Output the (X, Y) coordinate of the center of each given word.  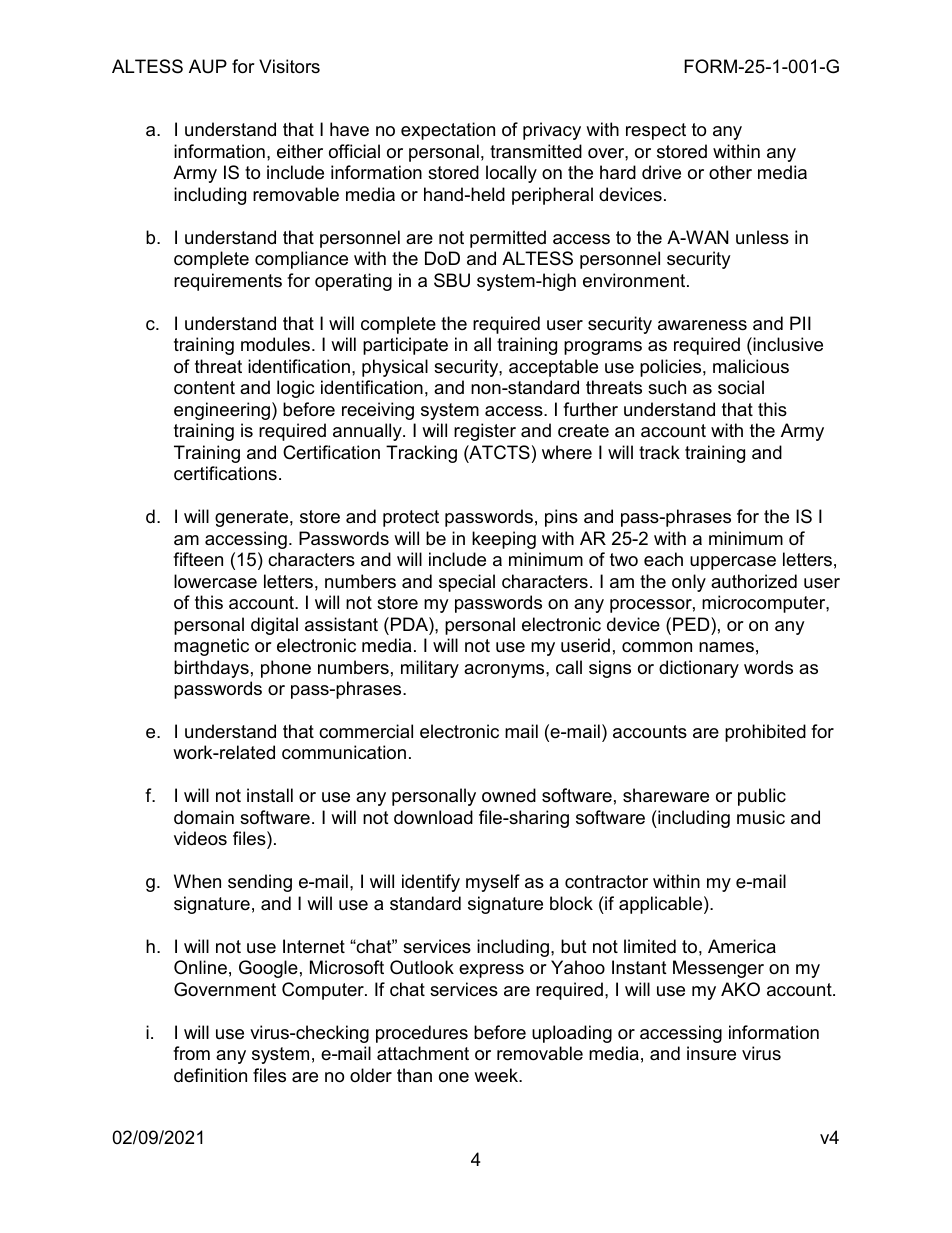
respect (656, 131)
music (761, 817)
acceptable (553, 368)
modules (277, 344)
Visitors (289, 66)
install (270, 795)
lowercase (215, 581)
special (467, 583)
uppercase (733, 563)
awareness (702, 325)
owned (509, 795)
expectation (448, 131)
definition (210, 1075)
